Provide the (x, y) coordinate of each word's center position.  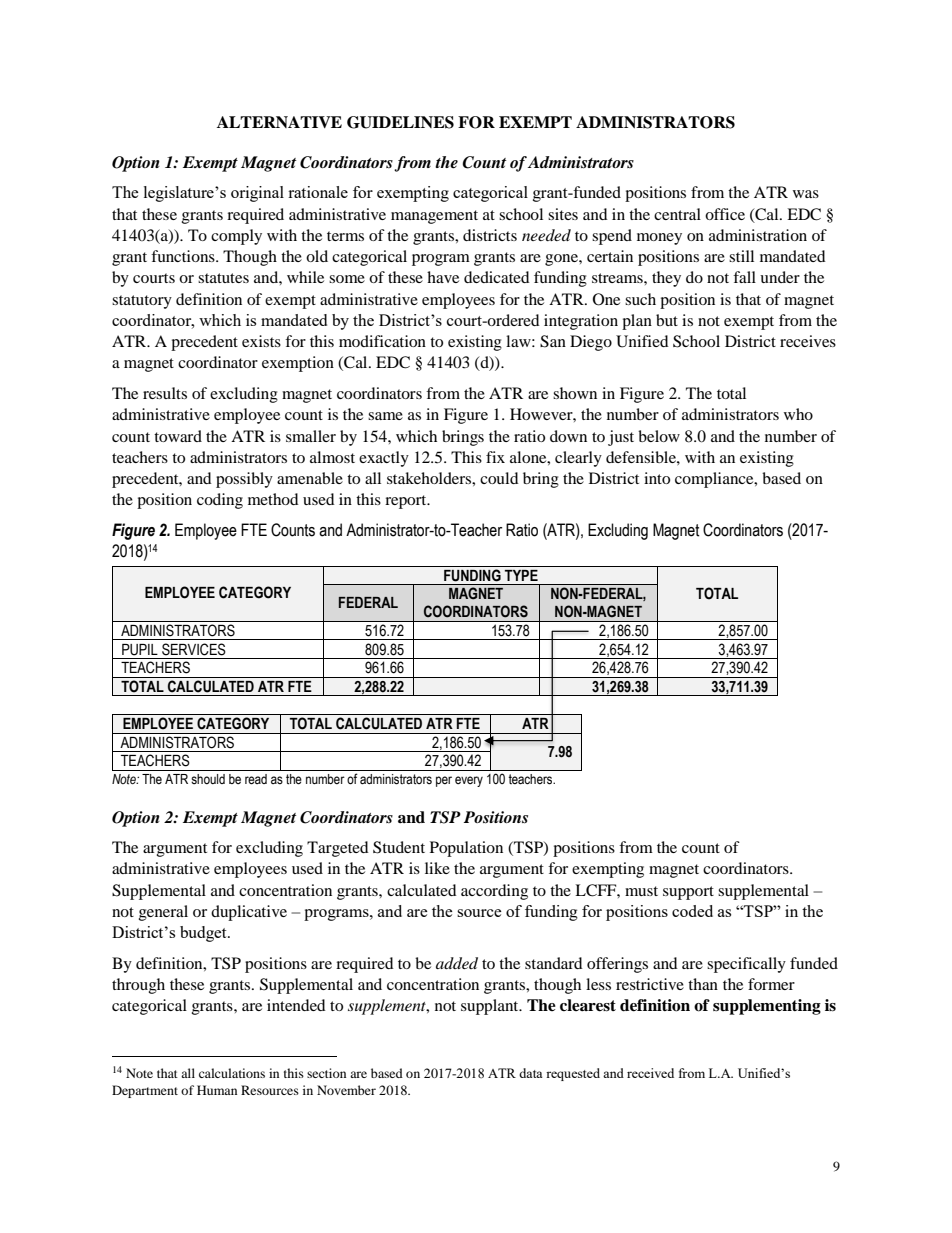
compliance (715, 480)
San (553, 341)
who (798, 414)
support (688, 893)
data (531, 1073)
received (650, 1073)
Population (466, 849)
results (165, 393)
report (407, 502)
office (725, 214)
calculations (232, 1073)
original (257, 194)
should (208, 779)
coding (220, 501)
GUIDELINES (400, 122)
